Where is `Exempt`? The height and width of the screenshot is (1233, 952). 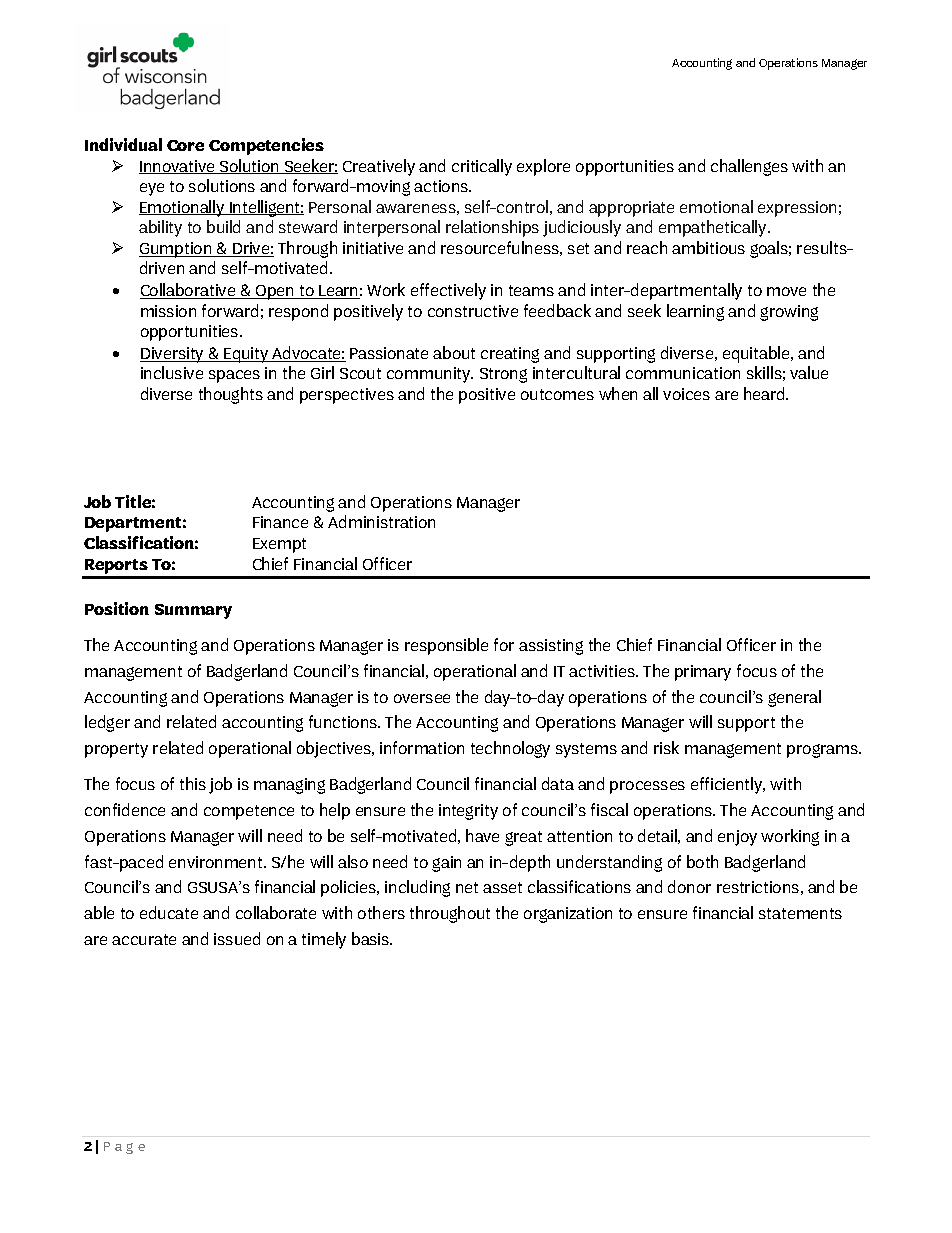 Exempt is located at coordinates (279, 545).
